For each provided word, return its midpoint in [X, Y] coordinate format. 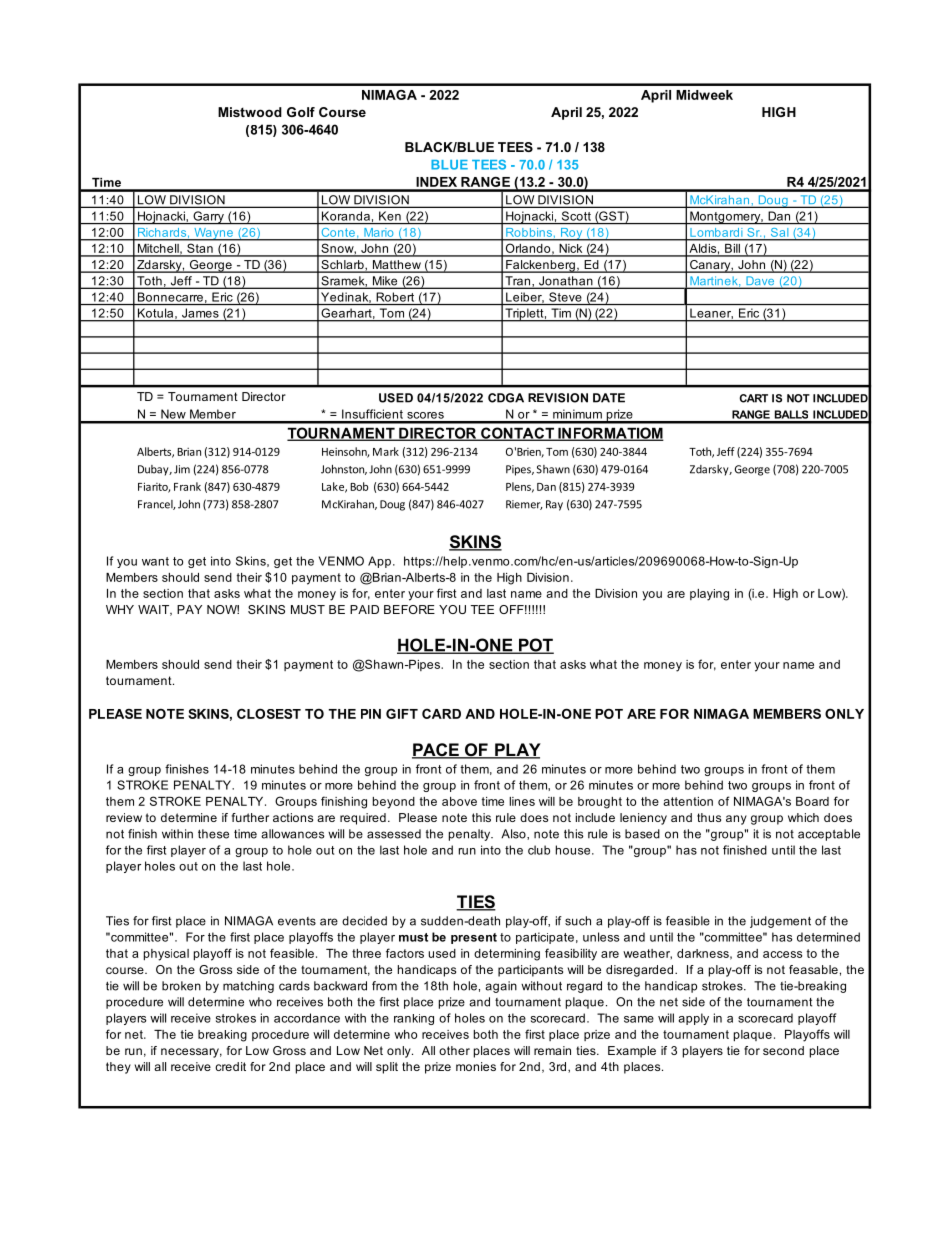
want [155, 561]
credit [230, 1066]
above [459, 801]
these [213, 834]
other [454, 1050]
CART [753, 398]
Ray [554, 505]
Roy [572, 234]
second [783, 1050]
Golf [301, 112]
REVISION [558, 398]
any [736, 820]
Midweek [704, 95]
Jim [182, 469]
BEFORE [409, 609]
